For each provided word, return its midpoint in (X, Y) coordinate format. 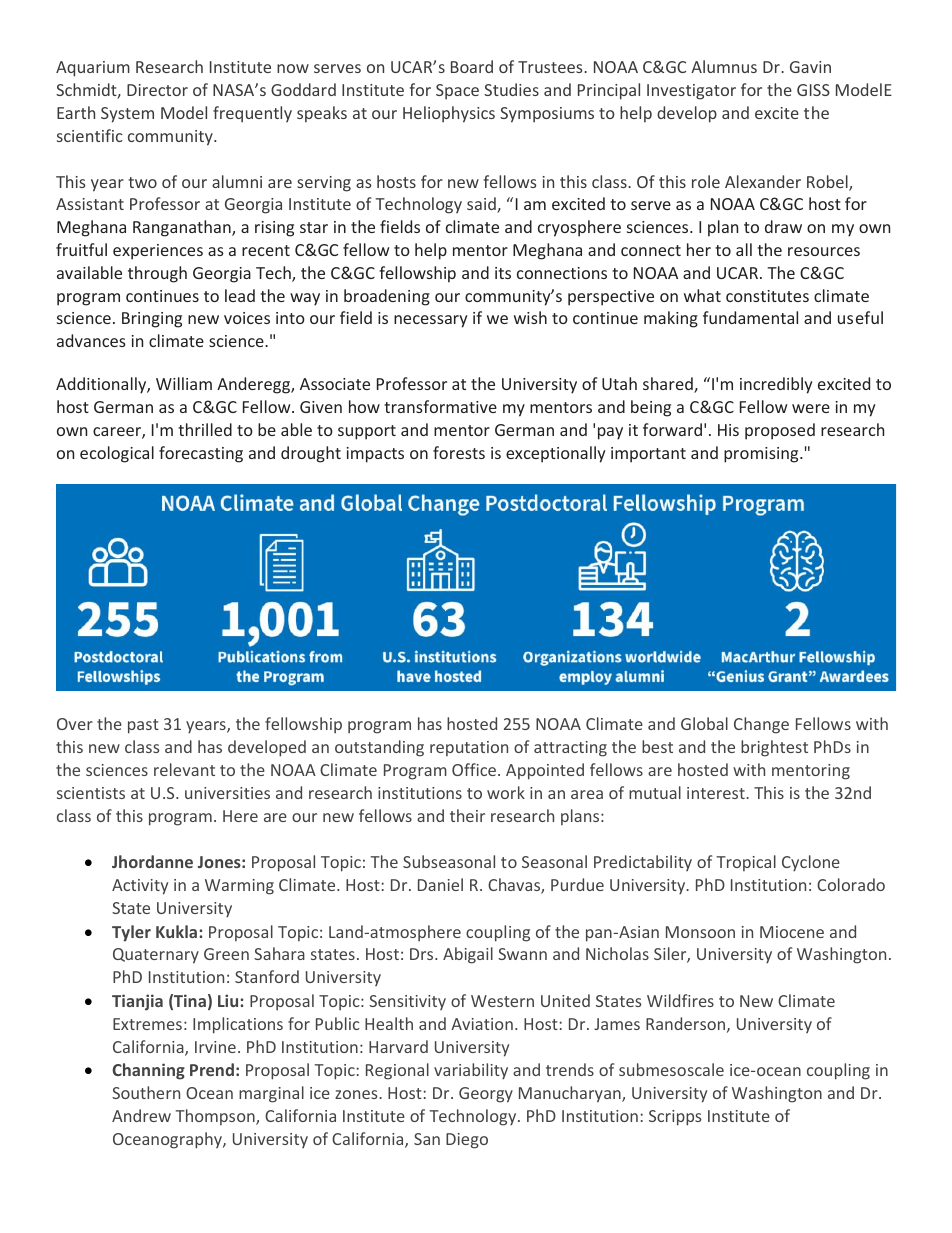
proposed (780, 431)
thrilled (205, 429)
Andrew (141, 1115)
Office (475, 769)
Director (157, 90)
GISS (813, 90)
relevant (184, 769)
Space (457, 92)
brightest (774, 748)
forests (459, 452)
